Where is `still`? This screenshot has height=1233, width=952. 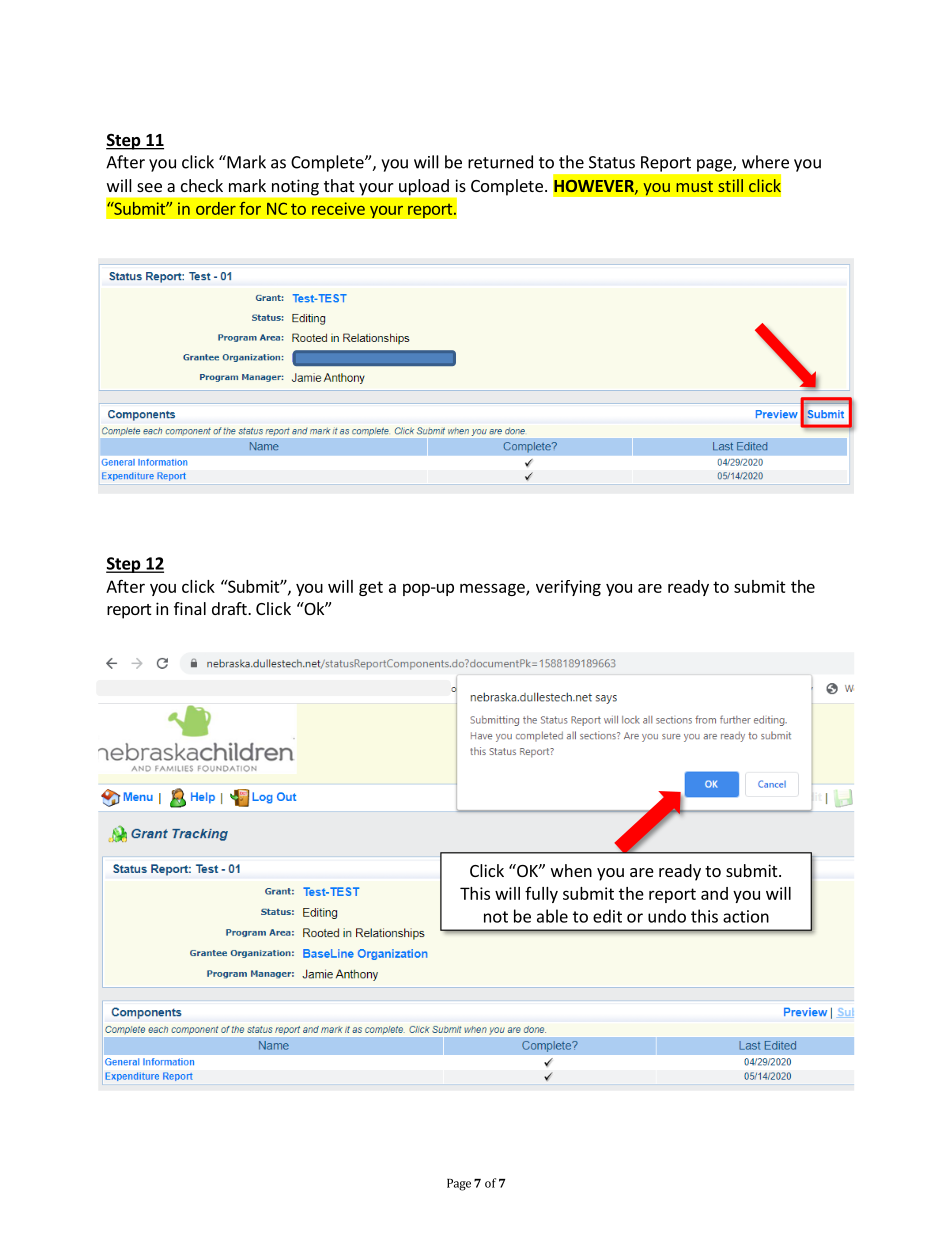 still is located at coordinates (730, 185).
